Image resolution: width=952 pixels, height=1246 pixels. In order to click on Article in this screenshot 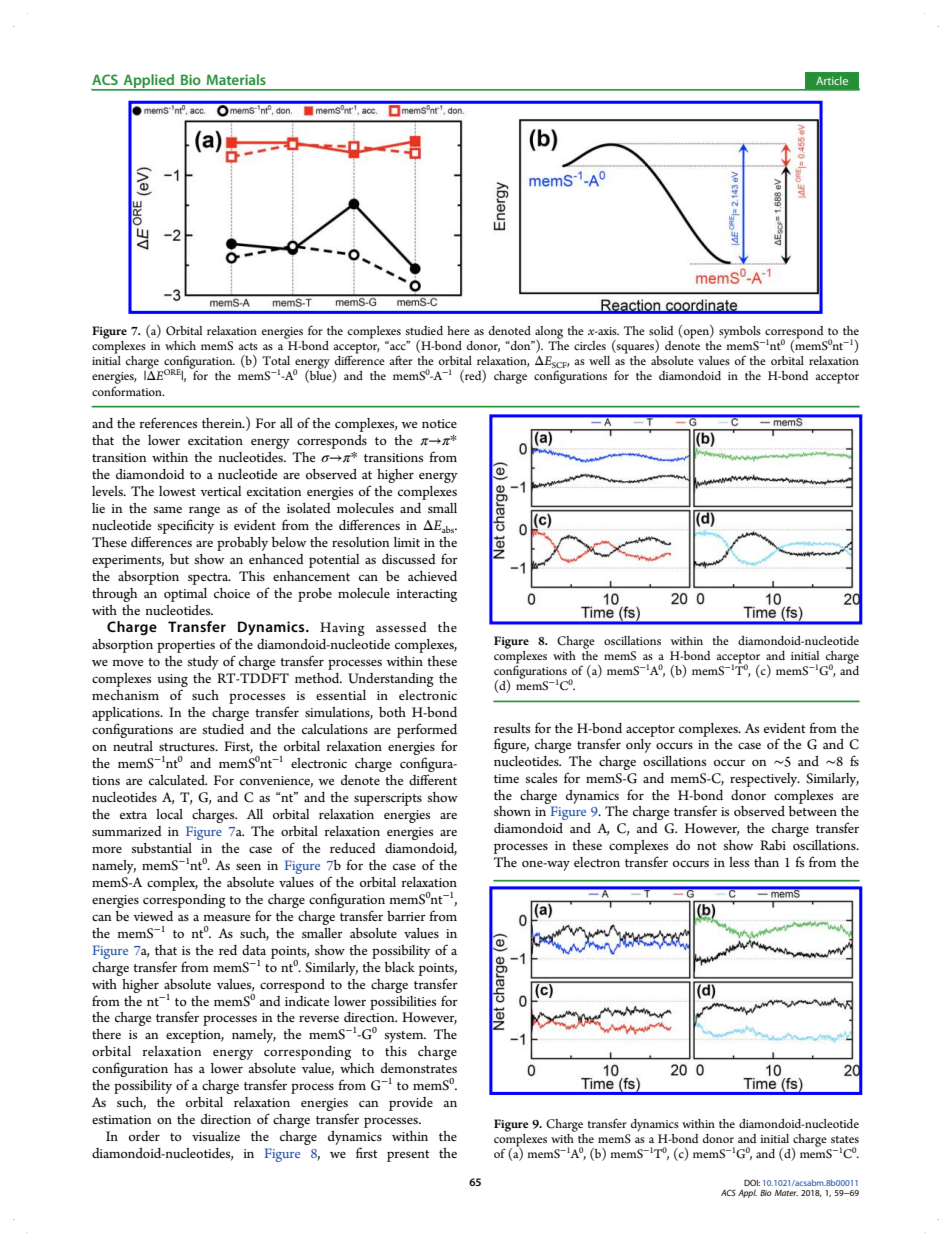, I will do `click(832, 80)`.
